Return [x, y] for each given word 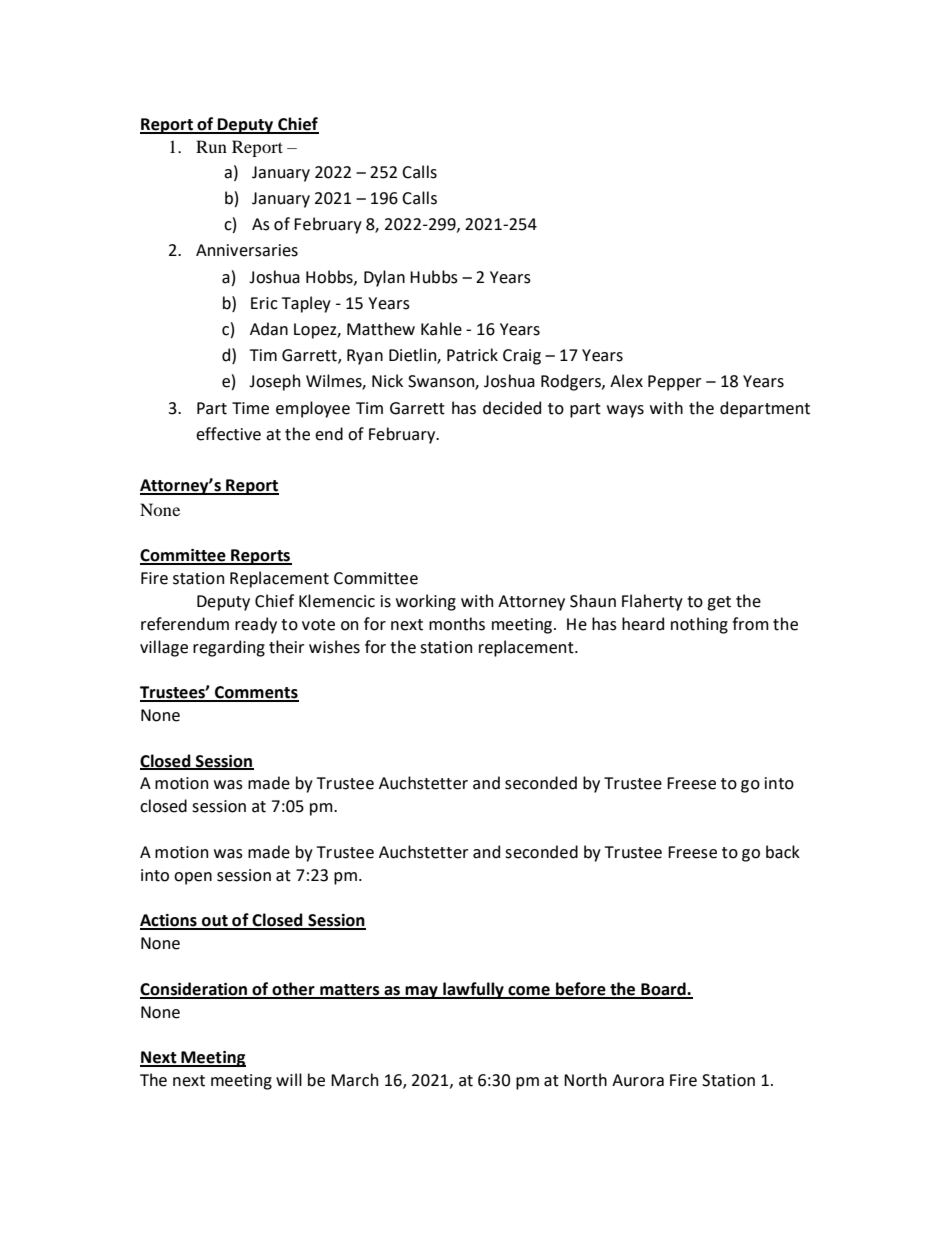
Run [211, 146]
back [783, 852]
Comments [256, 693]
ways [625, 411]
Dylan [384, 278]
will [289, 1079]
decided [512, 408]
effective [228, 434]
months [457, 624]
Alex [626, 381]
